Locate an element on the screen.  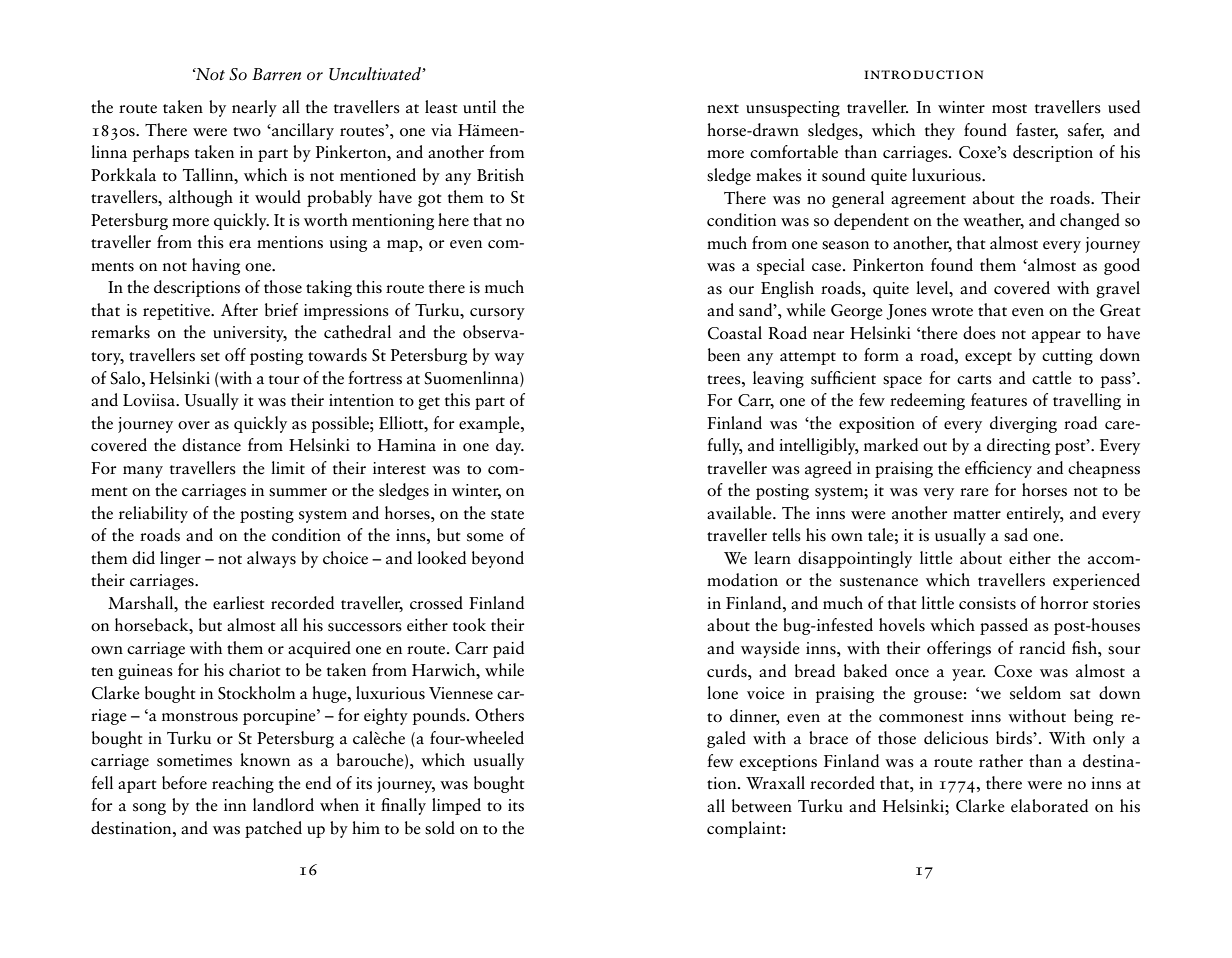
landlord is located at coordinates (283, 805).
